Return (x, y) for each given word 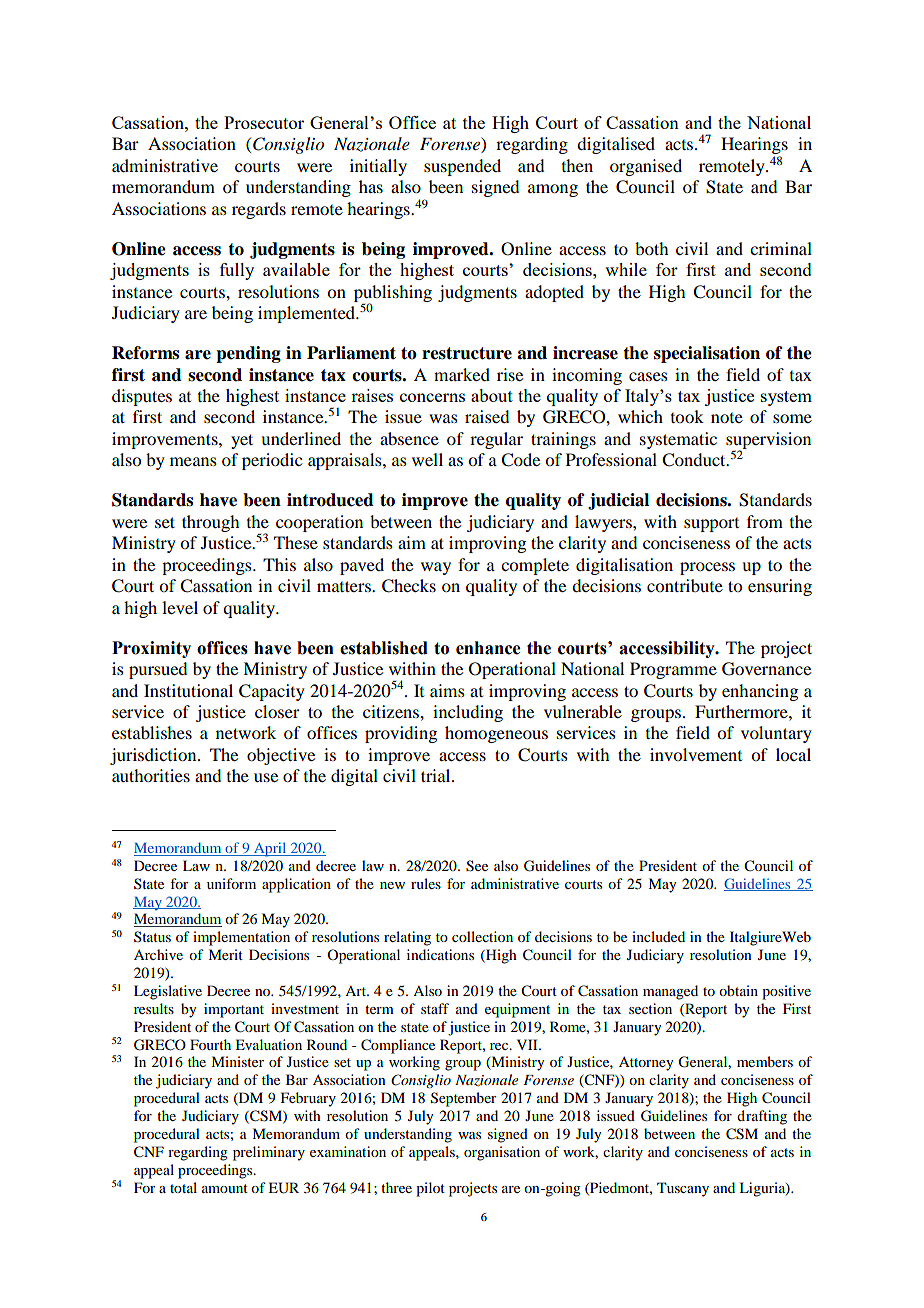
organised (646, 167)
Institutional (188, 690)
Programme (673, 670)
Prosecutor (264, 122)
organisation (502, 1153)
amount (225, 1188)
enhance (488, 648)
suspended (462, 167)
